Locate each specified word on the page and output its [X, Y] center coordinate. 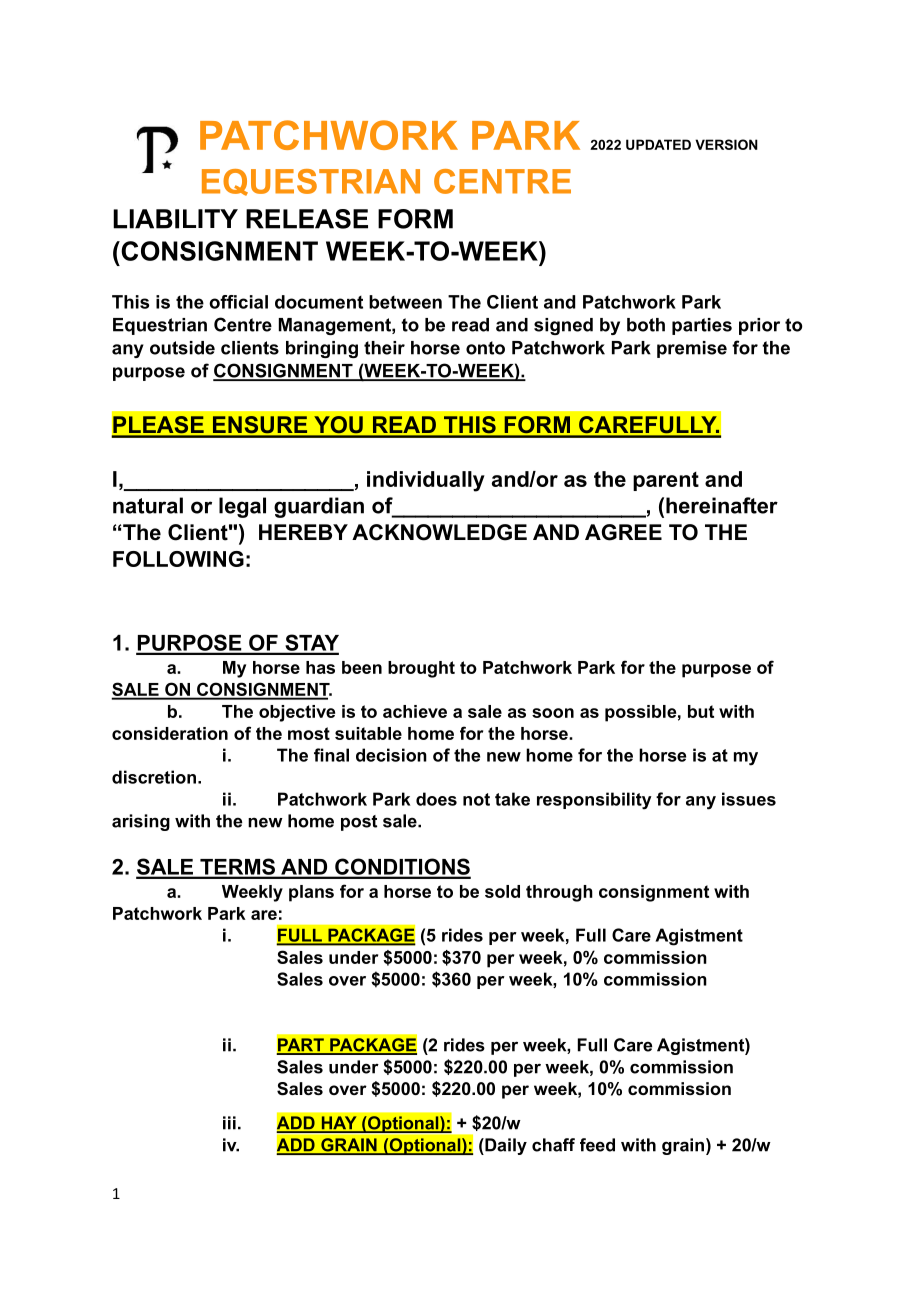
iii [229, 1123]
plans [311, 893]
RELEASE [307, 219]
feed [597, 1145]
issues [749, 799]
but [701, 711]
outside [182, 348]
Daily [505, 1146]
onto [485, 348]
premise [692, 349]
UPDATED [658, 144]
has [320, 667]
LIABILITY [175, 219]
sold [502, 891]
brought [421, 669]
